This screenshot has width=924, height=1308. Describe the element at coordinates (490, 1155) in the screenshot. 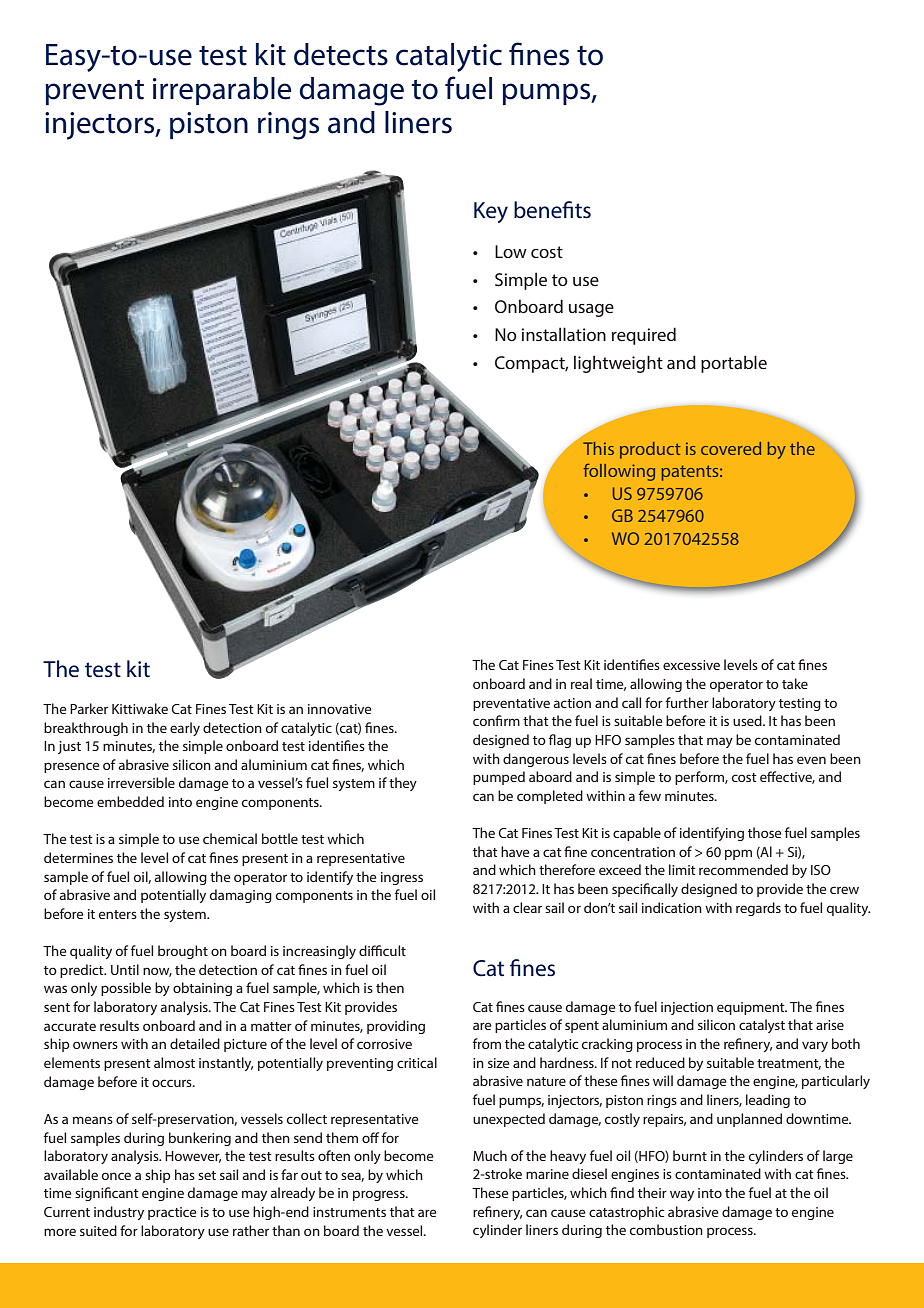

I see `Much` at that location.
